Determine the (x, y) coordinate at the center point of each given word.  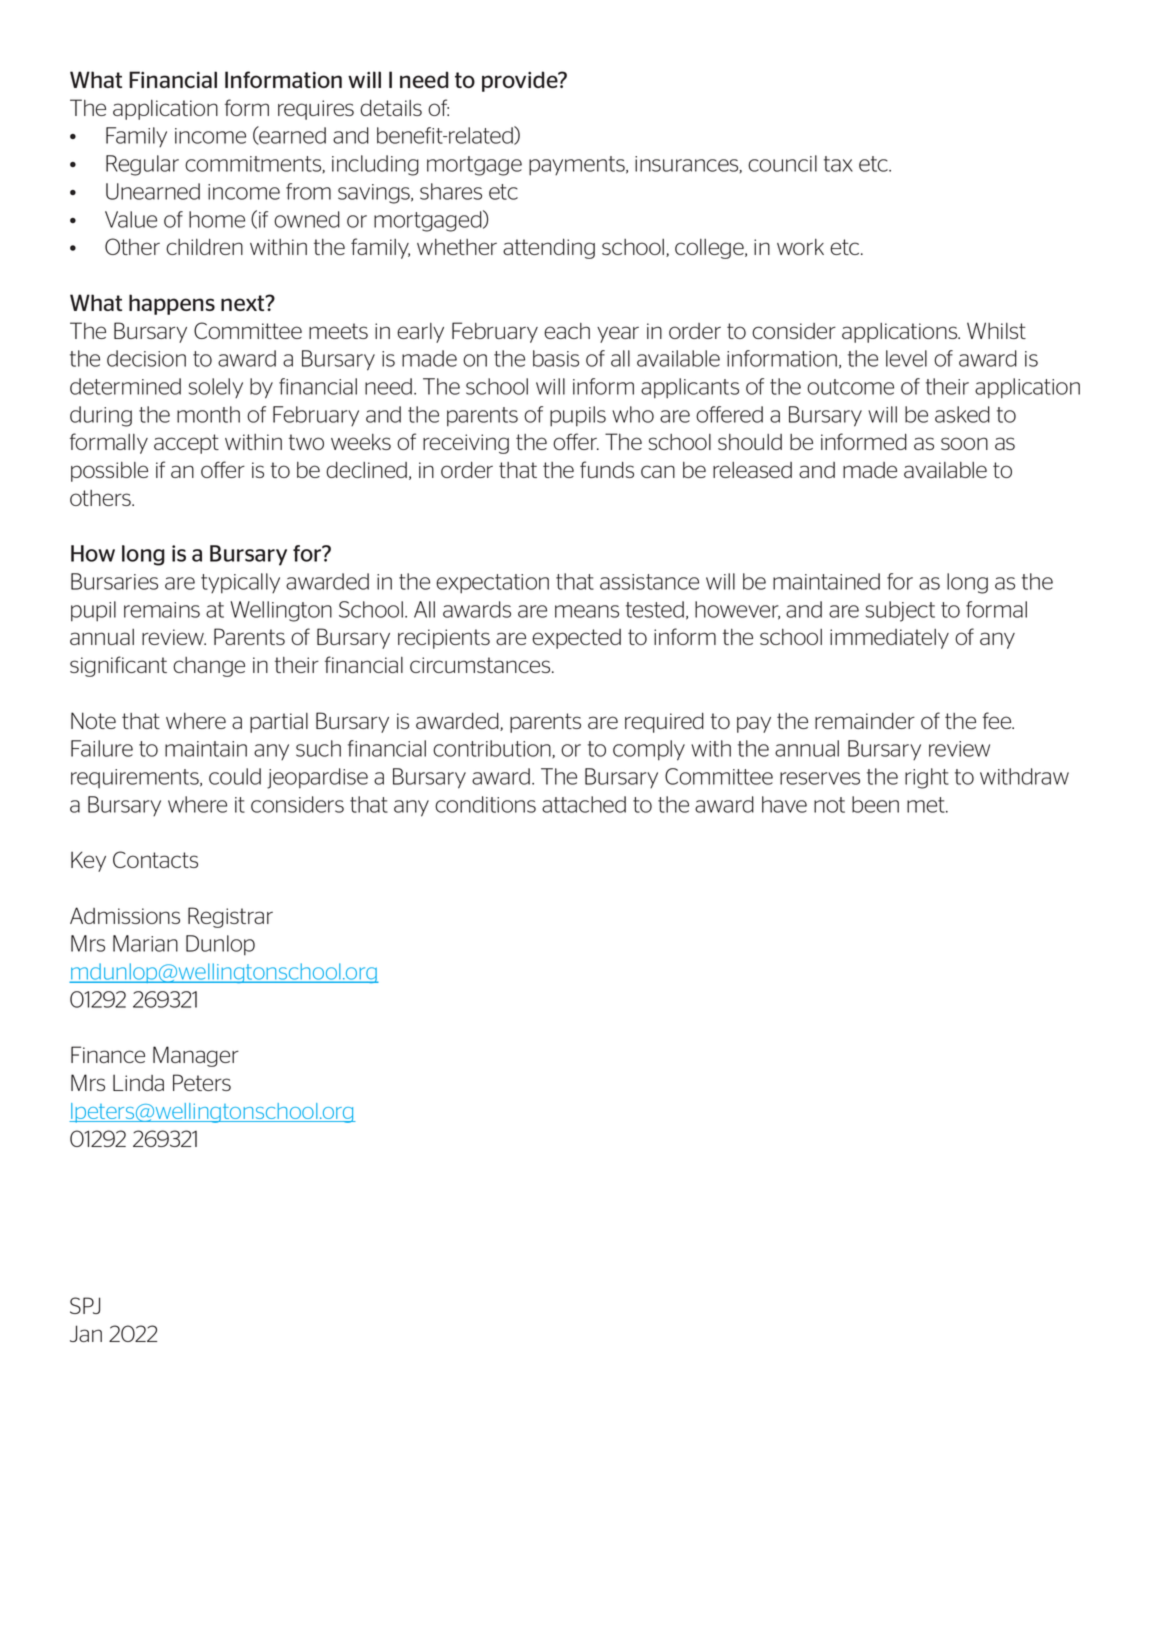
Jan (86, 1333)
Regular (142, 165)
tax (838, 164)
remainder (865, 720)
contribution (493, 749)
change (209, 667)
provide (521, 81)
